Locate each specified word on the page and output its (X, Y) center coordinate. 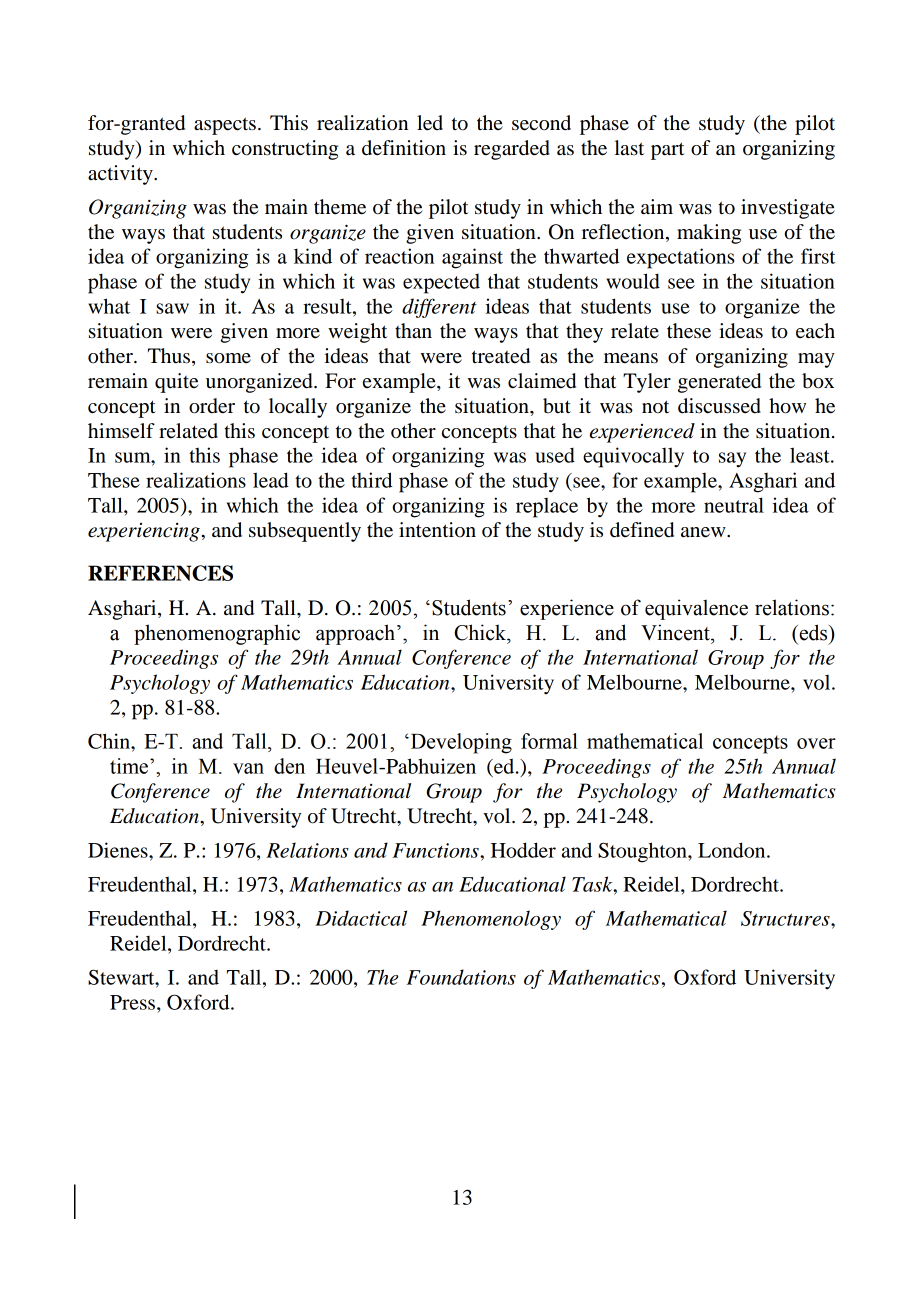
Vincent (676, 632)
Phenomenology (491, 920)
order (212, 406)
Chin (110, 741)
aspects (225, 126)
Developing (460, 743)
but (557, 406)
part (667, 151)
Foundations (461, 977)
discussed (719, 406)
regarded (512, 150)
